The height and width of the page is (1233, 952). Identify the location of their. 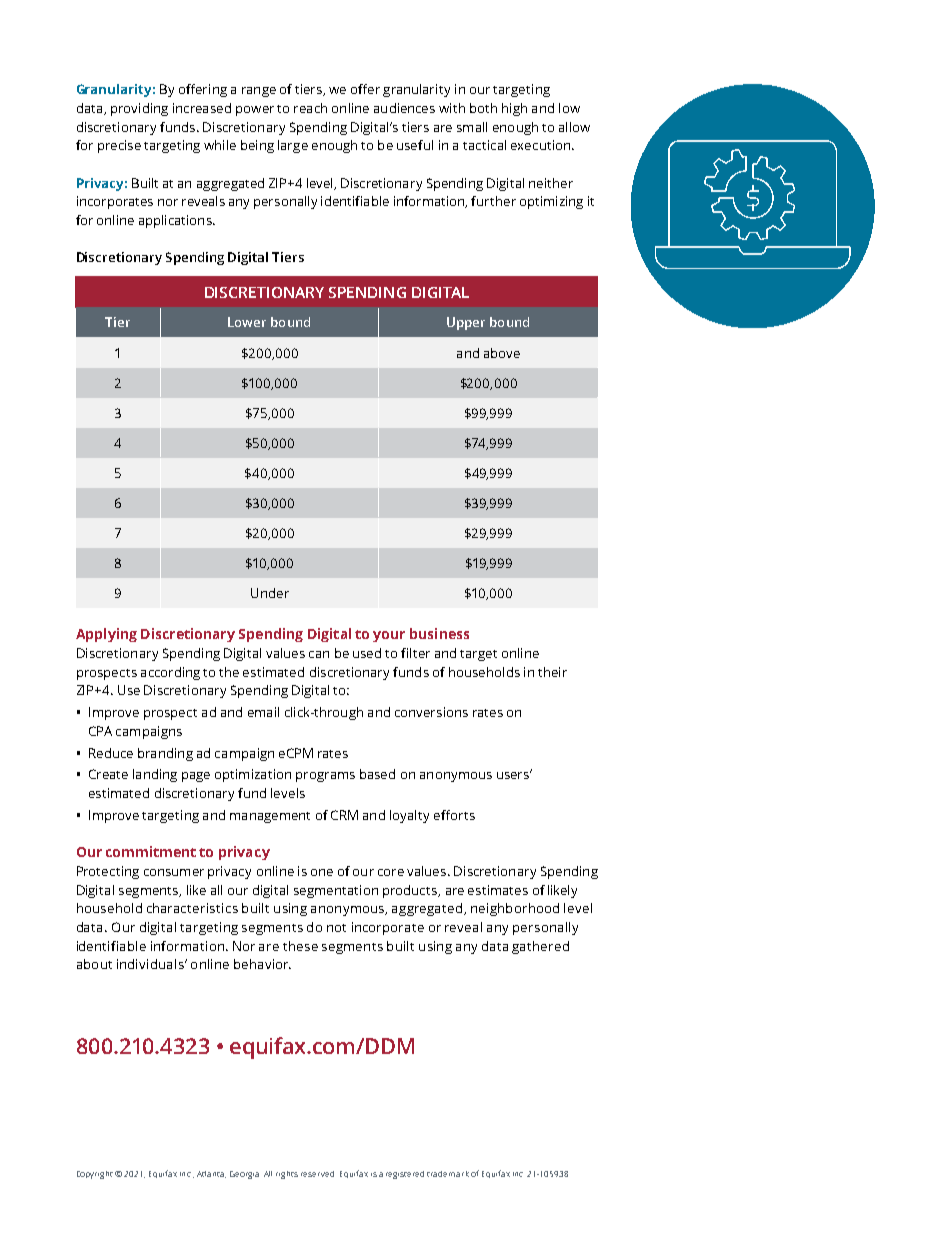
(552, 672).
